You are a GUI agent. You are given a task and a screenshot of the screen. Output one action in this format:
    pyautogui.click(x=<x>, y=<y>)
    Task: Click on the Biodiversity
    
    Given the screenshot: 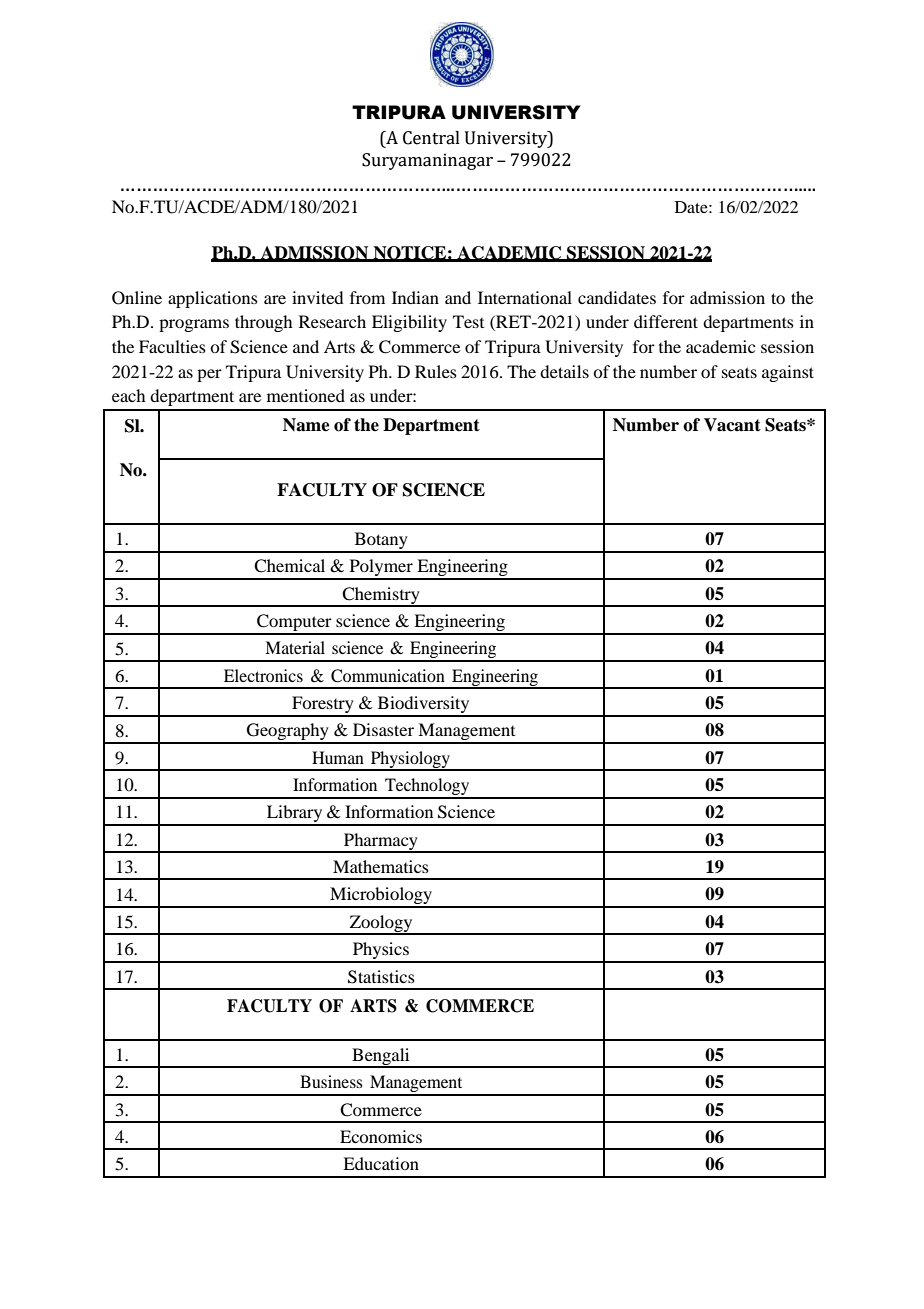 What is the action you would take?
    pyautogui.click(x=424, y=706)
